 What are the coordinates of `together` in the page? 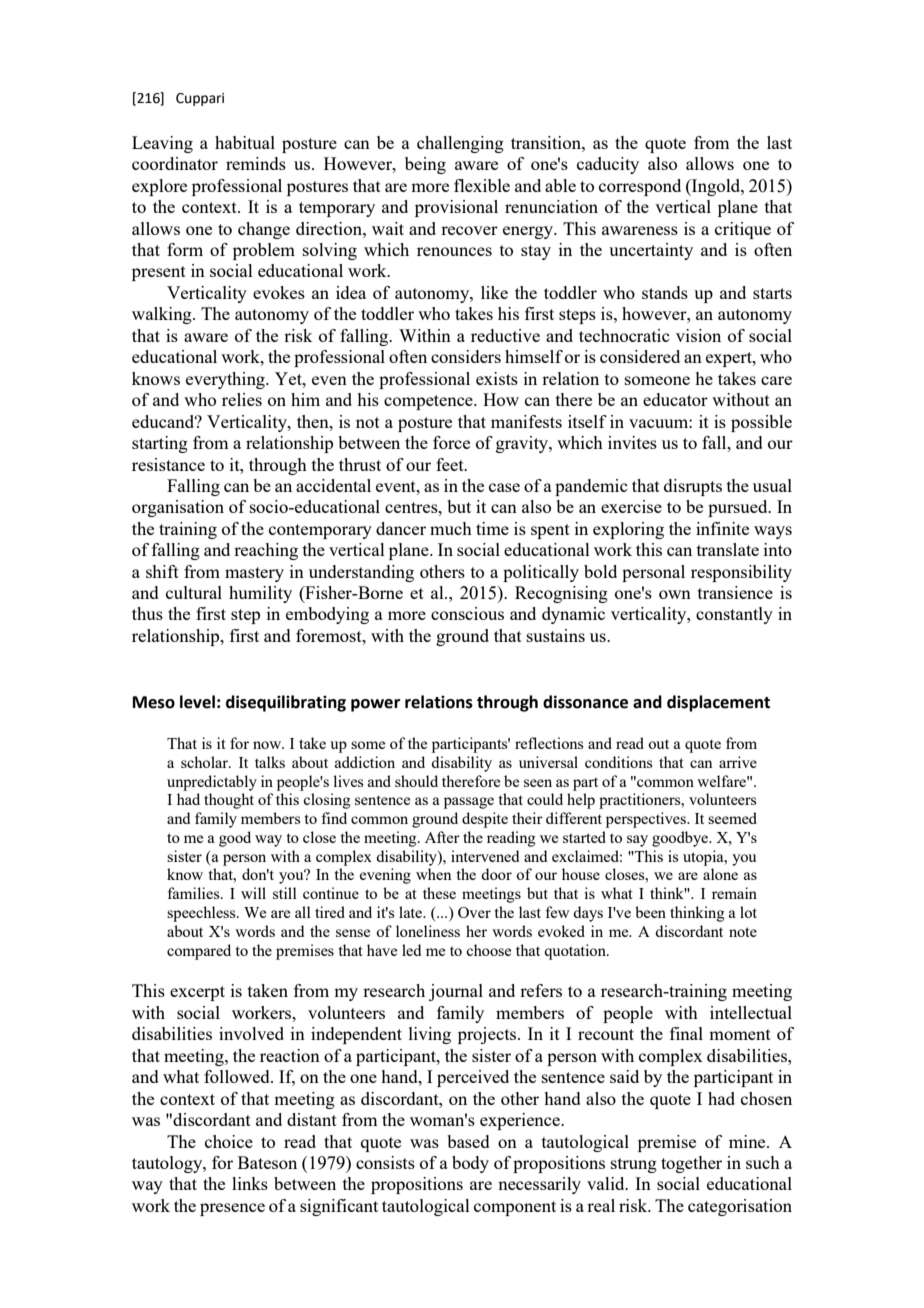 It's located at (691, 1164).
